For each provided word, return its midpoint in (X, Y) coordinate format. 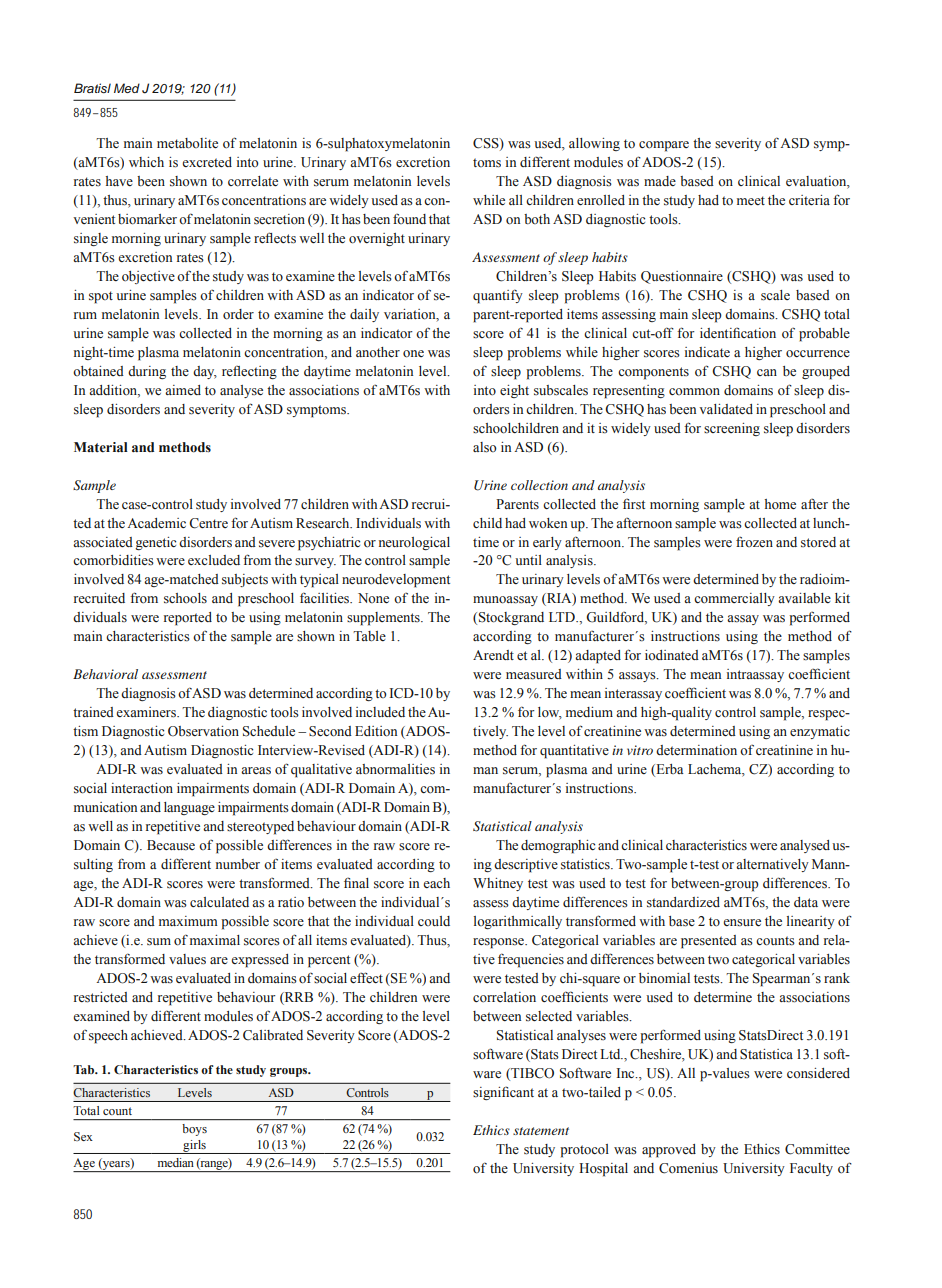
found (409, 218)
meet (751, 200)
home (780, 504)
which (146, 162)
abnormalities (395, 769)
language (189, 808)
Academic (156, 523)
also (485, 447)
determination (696, 750)
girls (194, 1147)
